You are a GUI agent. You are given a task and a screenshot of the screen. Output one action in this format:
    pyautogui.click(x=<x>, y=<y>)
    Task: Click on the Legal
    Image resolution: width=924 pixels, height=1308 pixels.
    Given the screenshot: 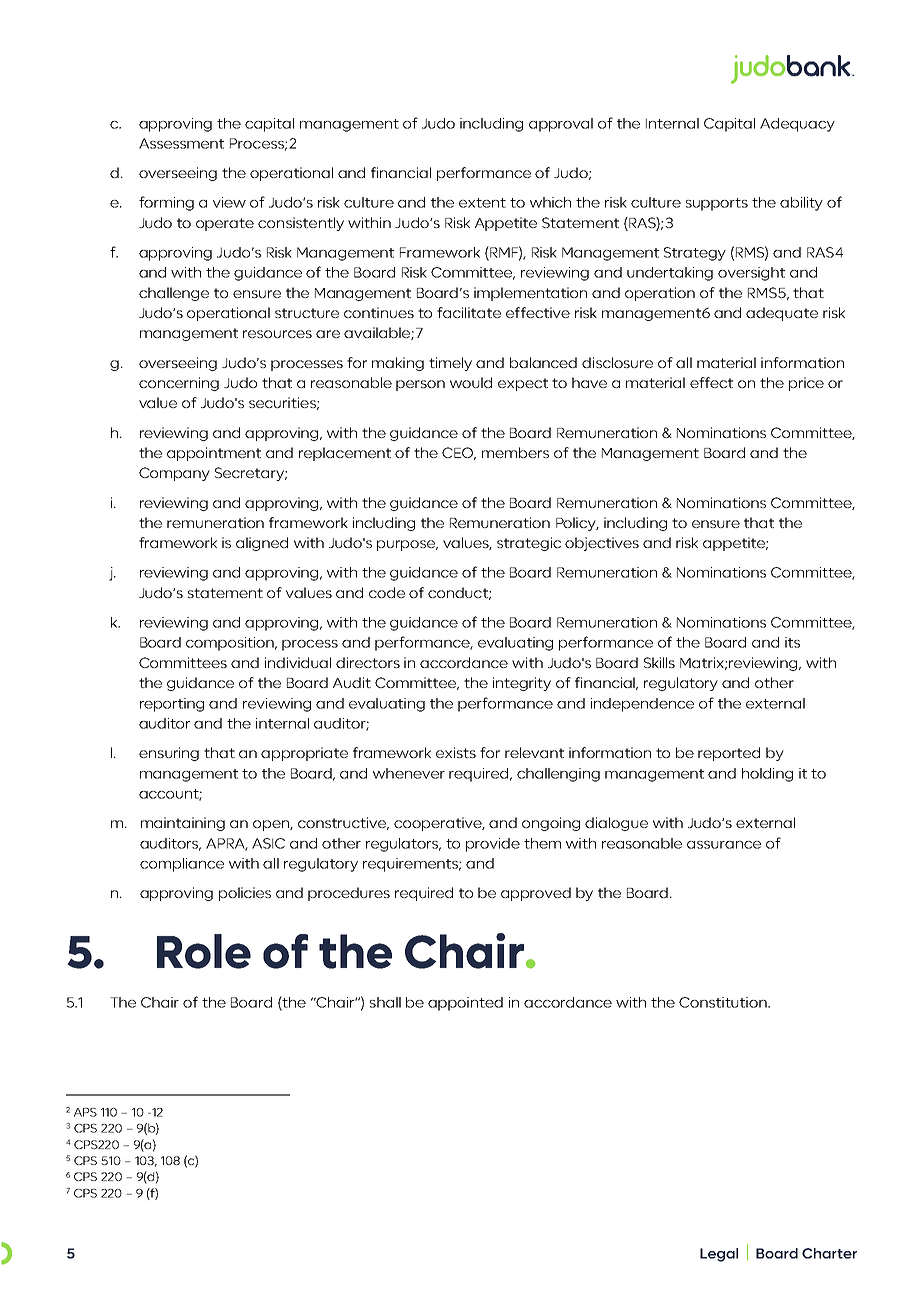 What is the action you would take?
    pyautogui.click(x=719, y=1255)
